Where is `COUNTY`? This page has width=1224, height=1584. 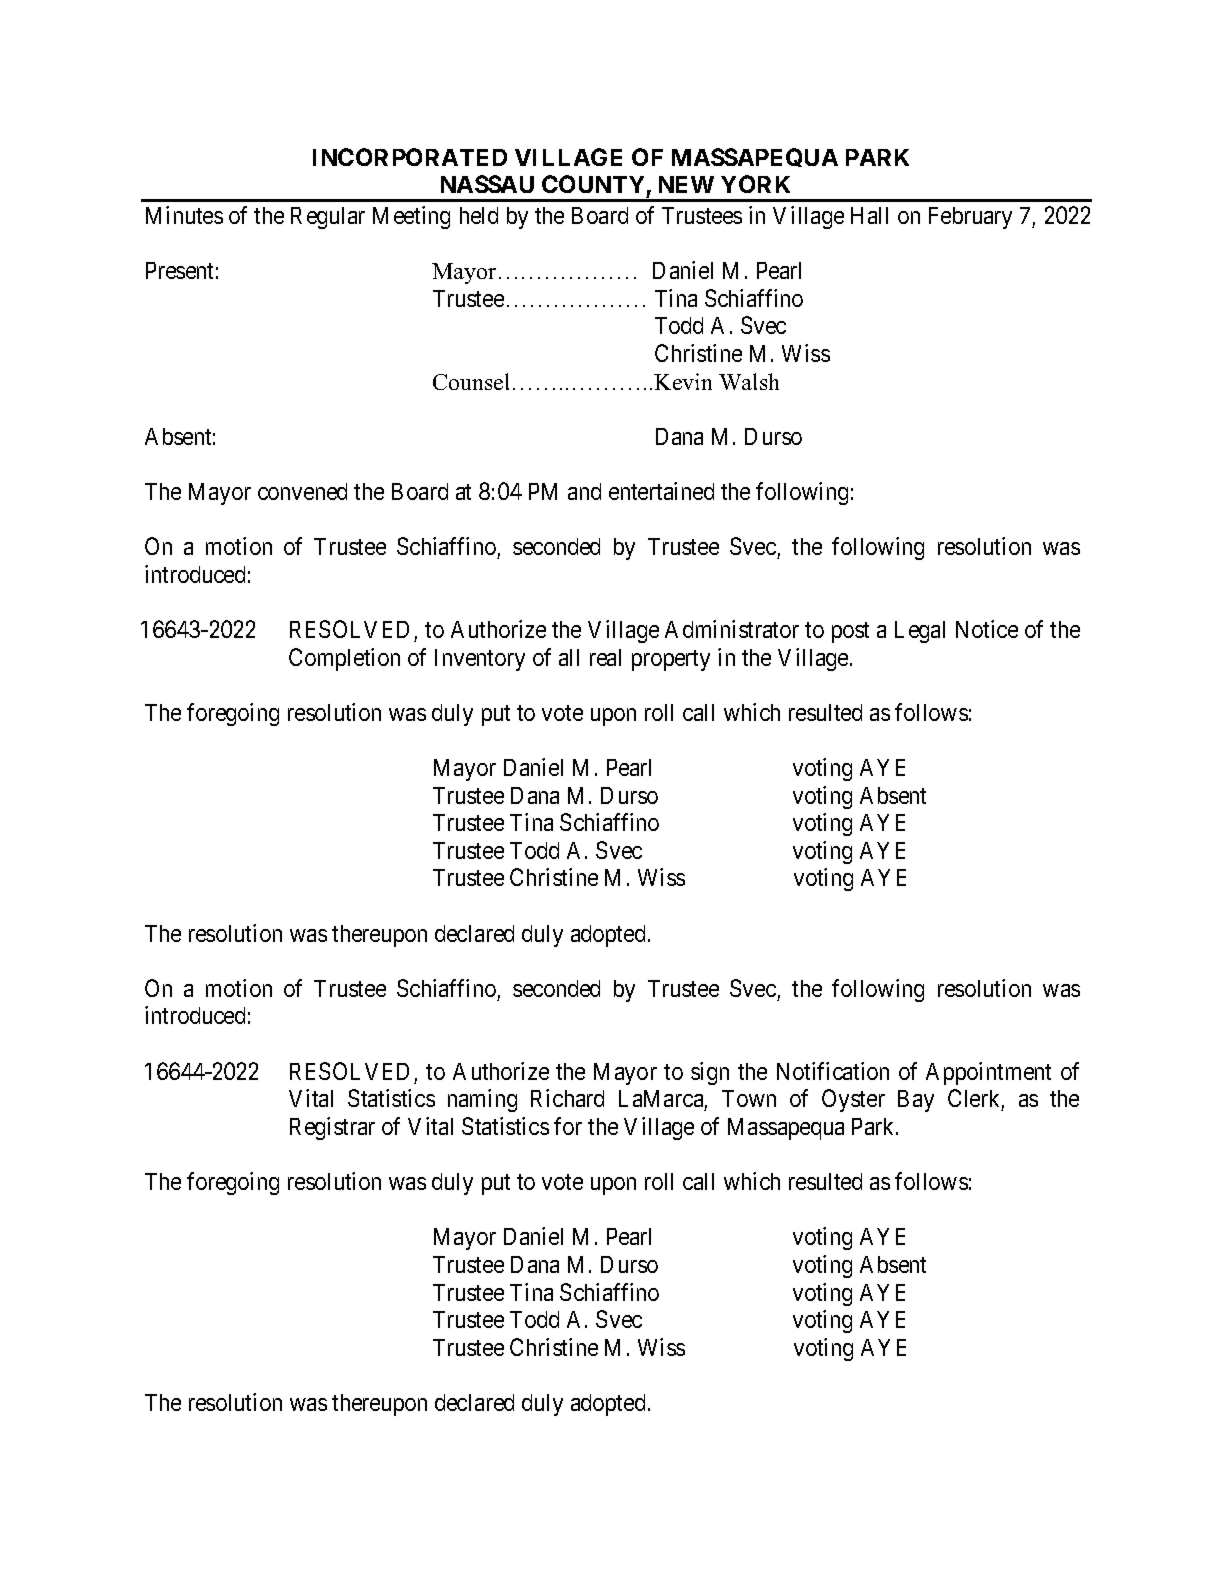
COUNTY is located at coordinates (593, 184).
